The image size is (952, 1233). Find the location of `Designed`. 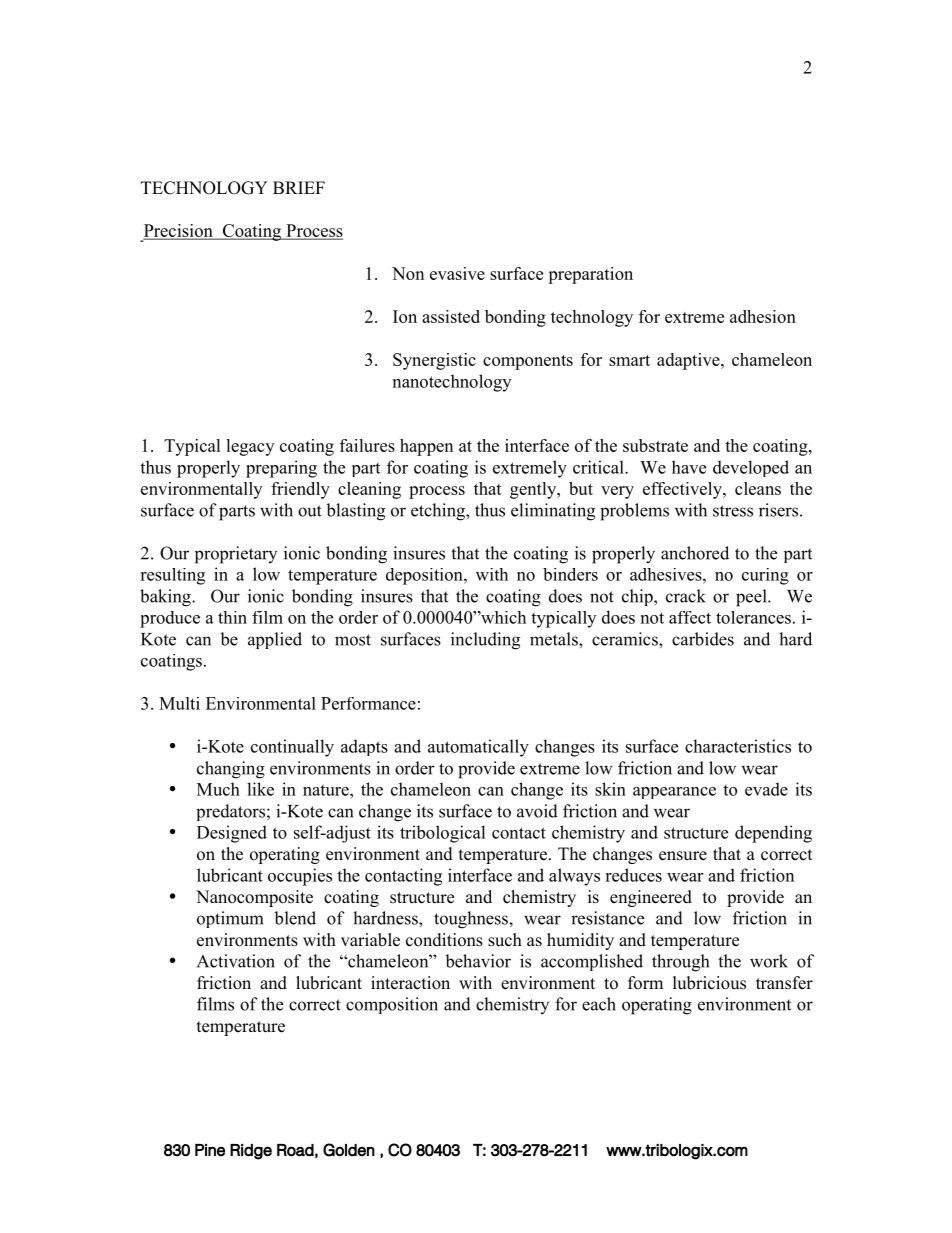

Designed is located at coordinates (232, 834).
